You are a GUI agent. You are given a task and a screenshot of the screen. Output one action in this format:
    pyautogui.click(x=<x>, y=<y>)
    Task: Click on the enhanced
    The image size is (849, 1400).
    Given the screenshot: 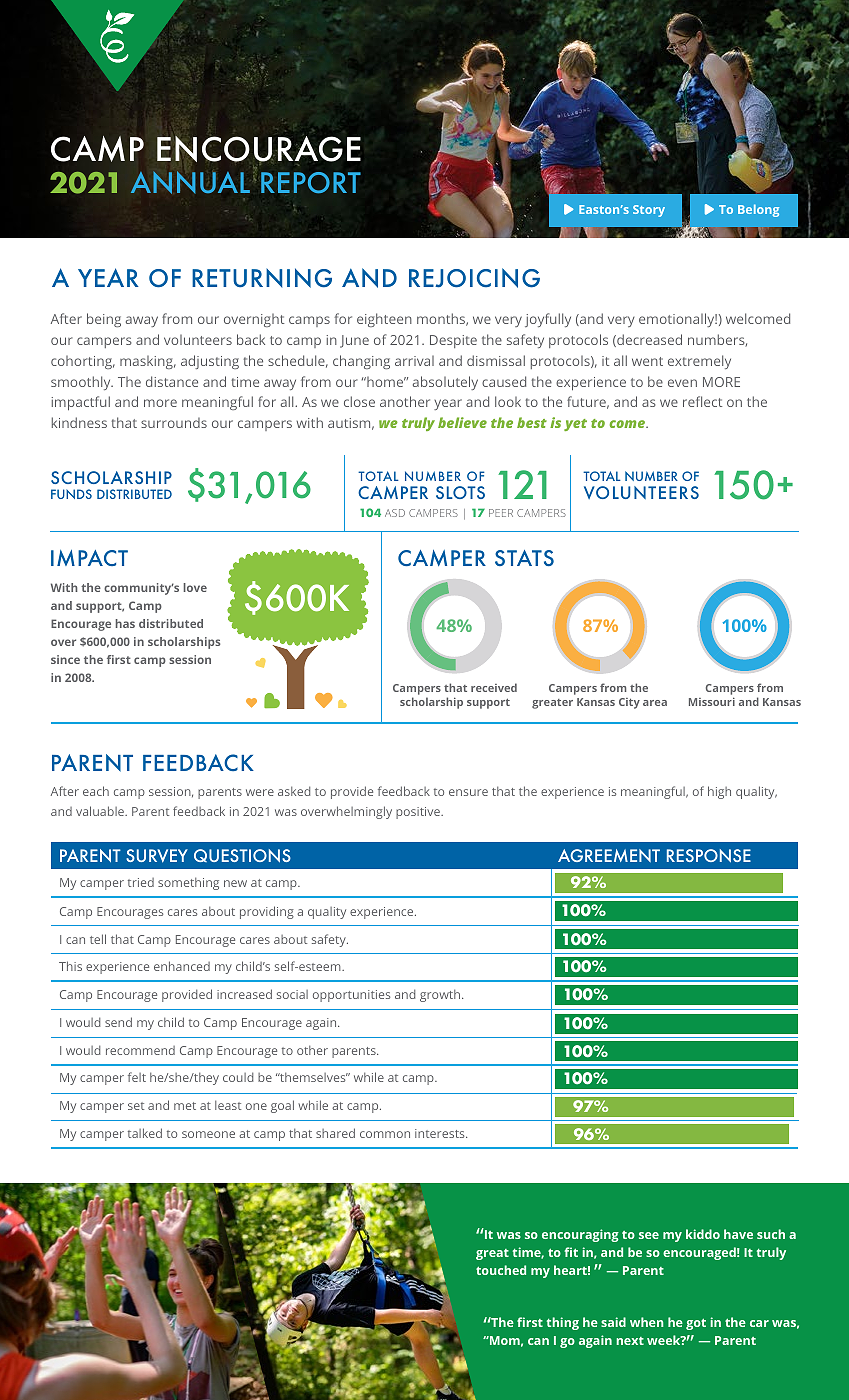 What is the action you would take?
    pyautogui.click(x=182, y=966)
